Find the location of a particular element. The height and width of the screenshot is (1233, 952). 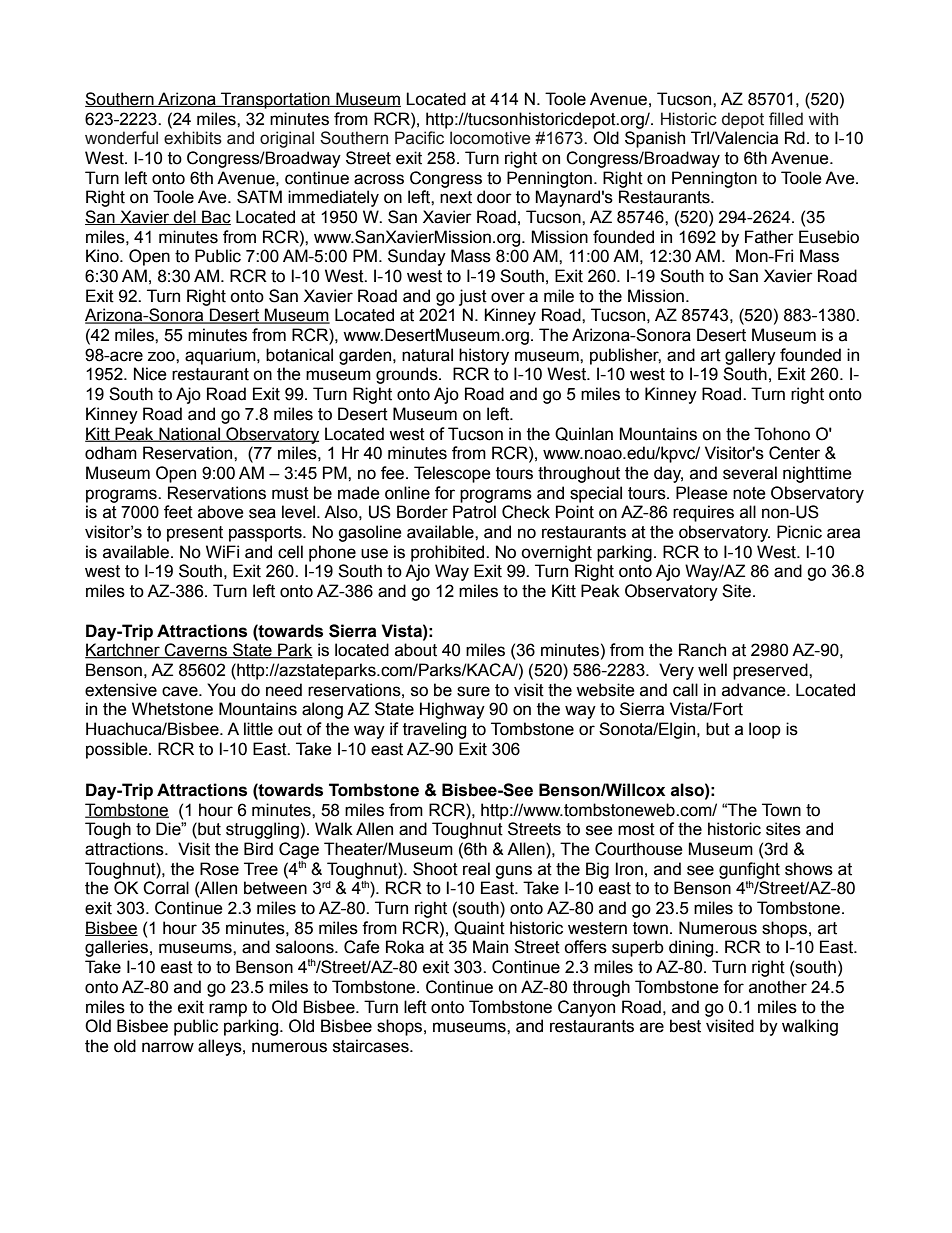

loop is located at coordinates (765, 730).
